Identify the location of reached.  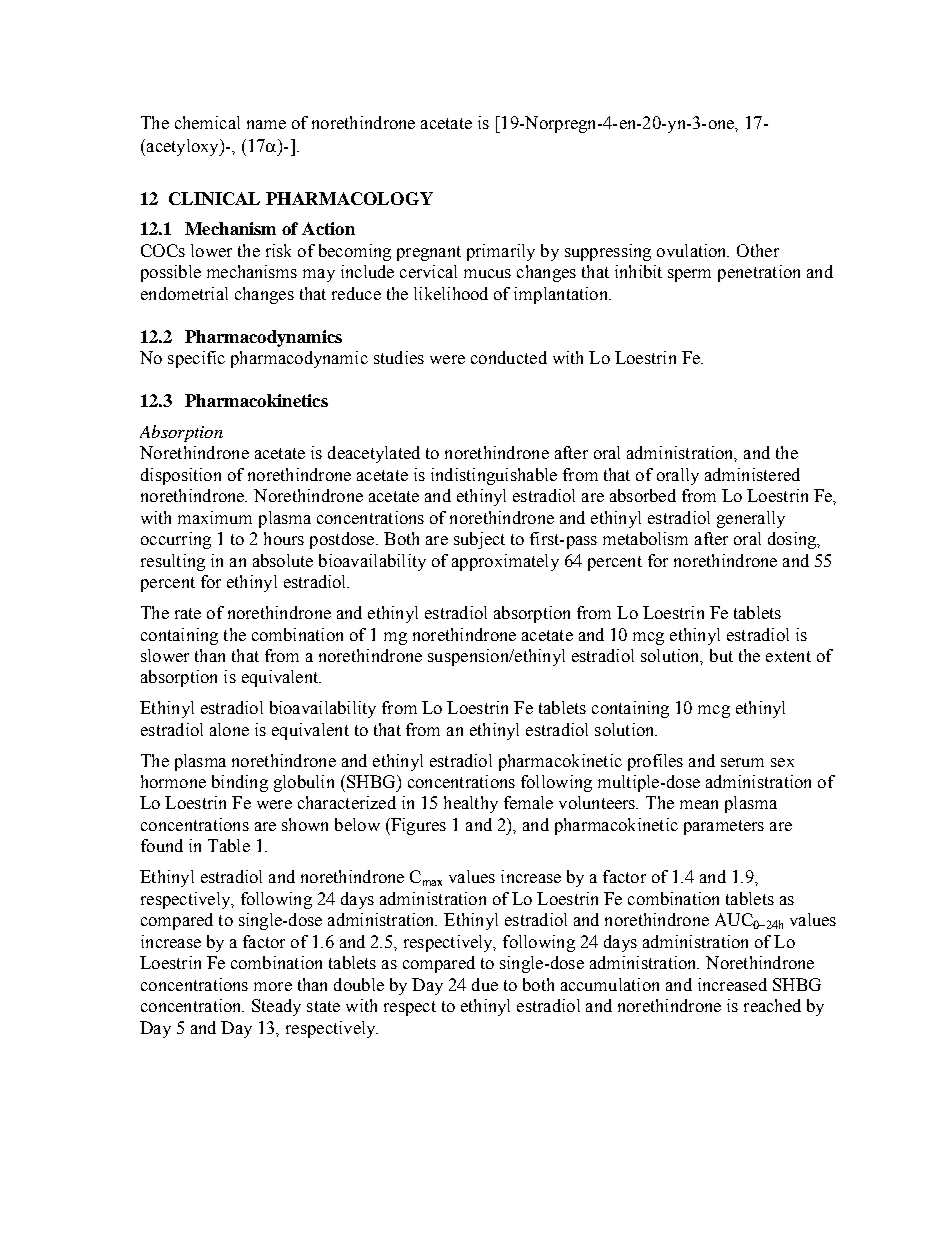
(772, 1005).
